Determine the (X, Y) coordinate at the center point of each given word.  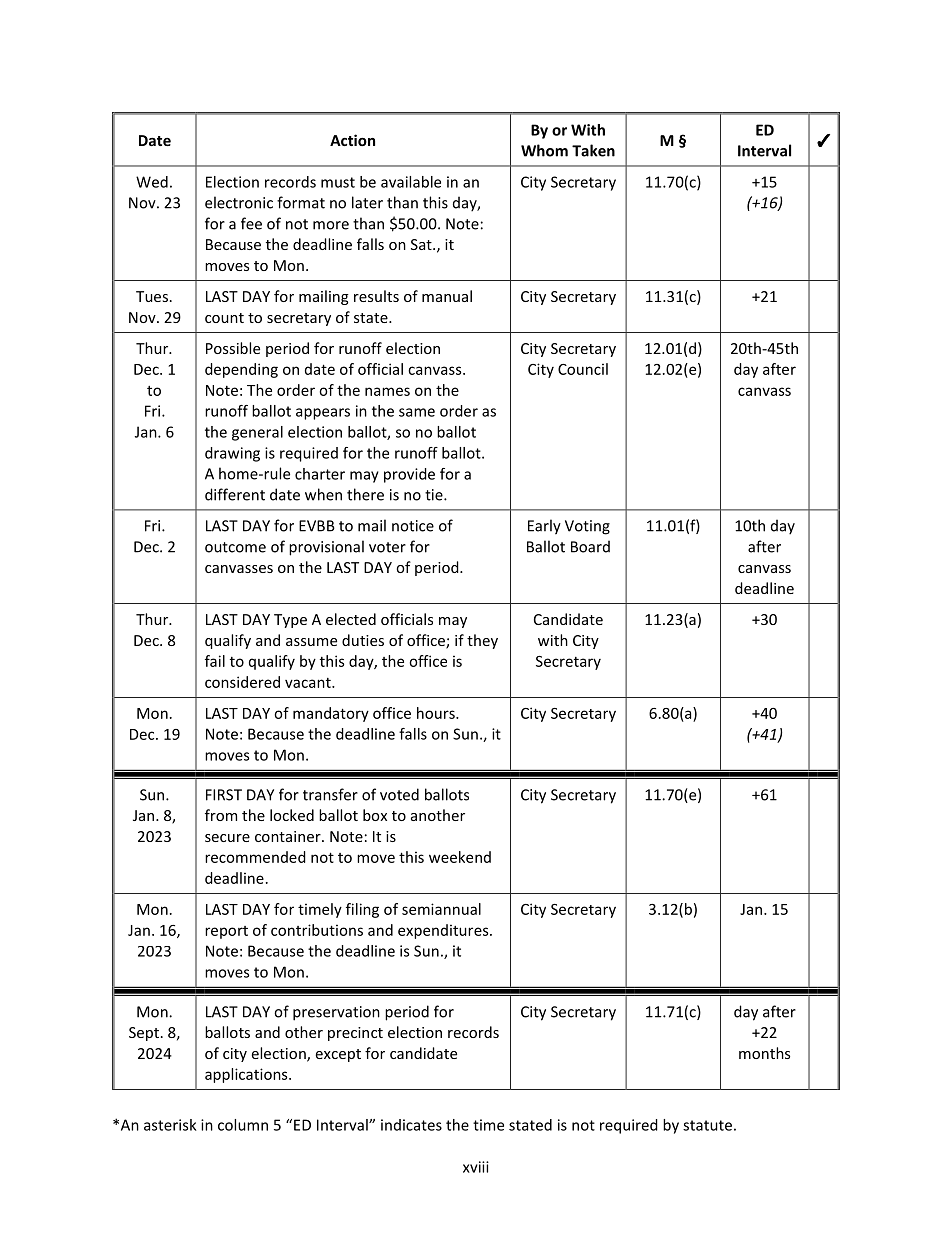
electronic (239, 202)
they (482, 641)
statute (707, 1125)
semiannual (441, 909)
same (417, 412)
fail (215, 661)
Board (590, 546)
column (243, 1125)
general (257, 433)
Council (583, 369)
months (764, 1053)
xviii (476, 1167)
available (411, 182)
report (226, 932)
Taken (593, 150)
